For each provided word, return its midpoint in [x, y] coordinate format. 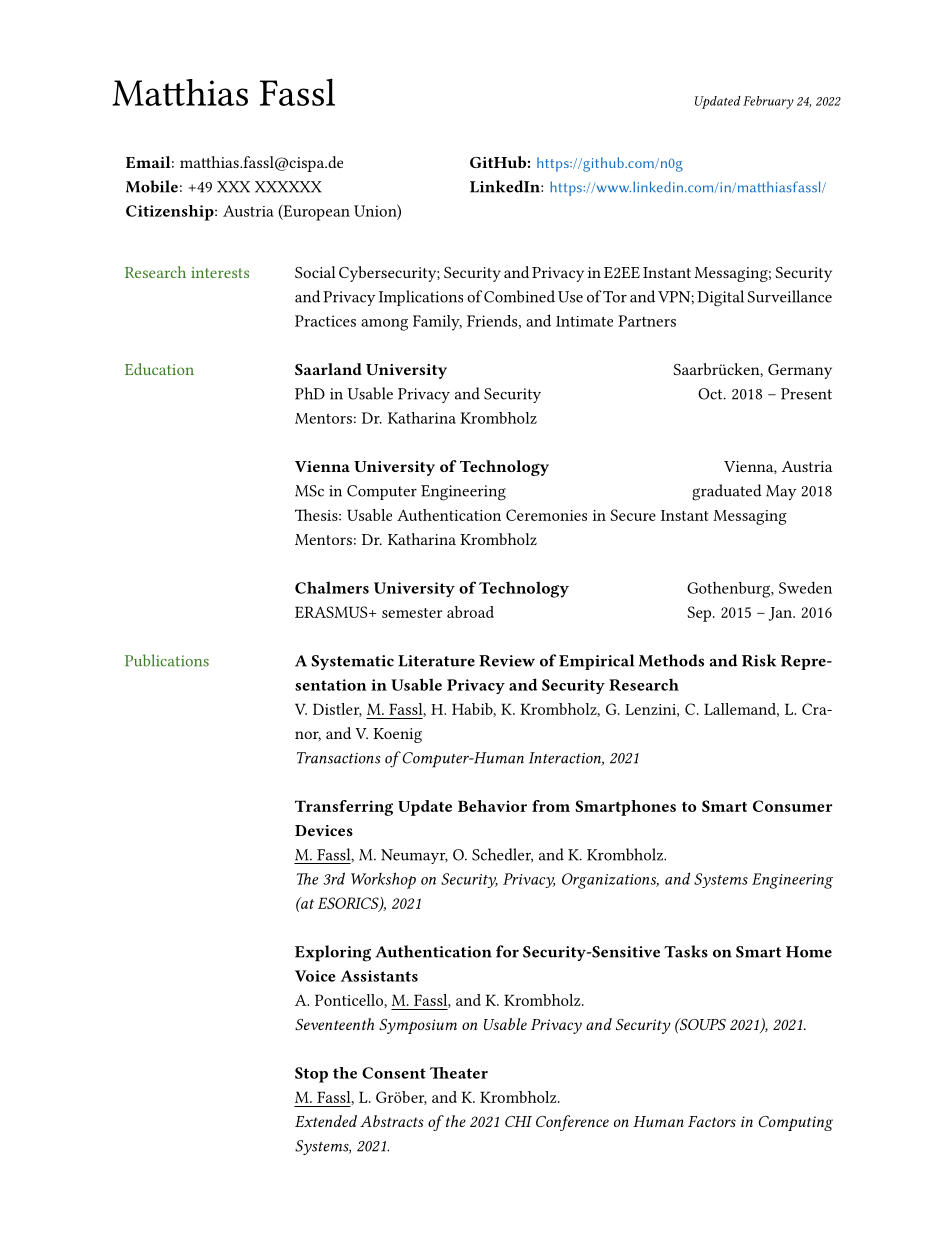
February [768, 102]
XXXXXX [288, 187]
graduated [727, 492]
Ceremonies [546, 515]
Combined [519, 296]
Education [159, 369]
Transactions [339, 758]
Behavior [492, 806]
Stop [311, 1075]
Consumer [792, 806]
